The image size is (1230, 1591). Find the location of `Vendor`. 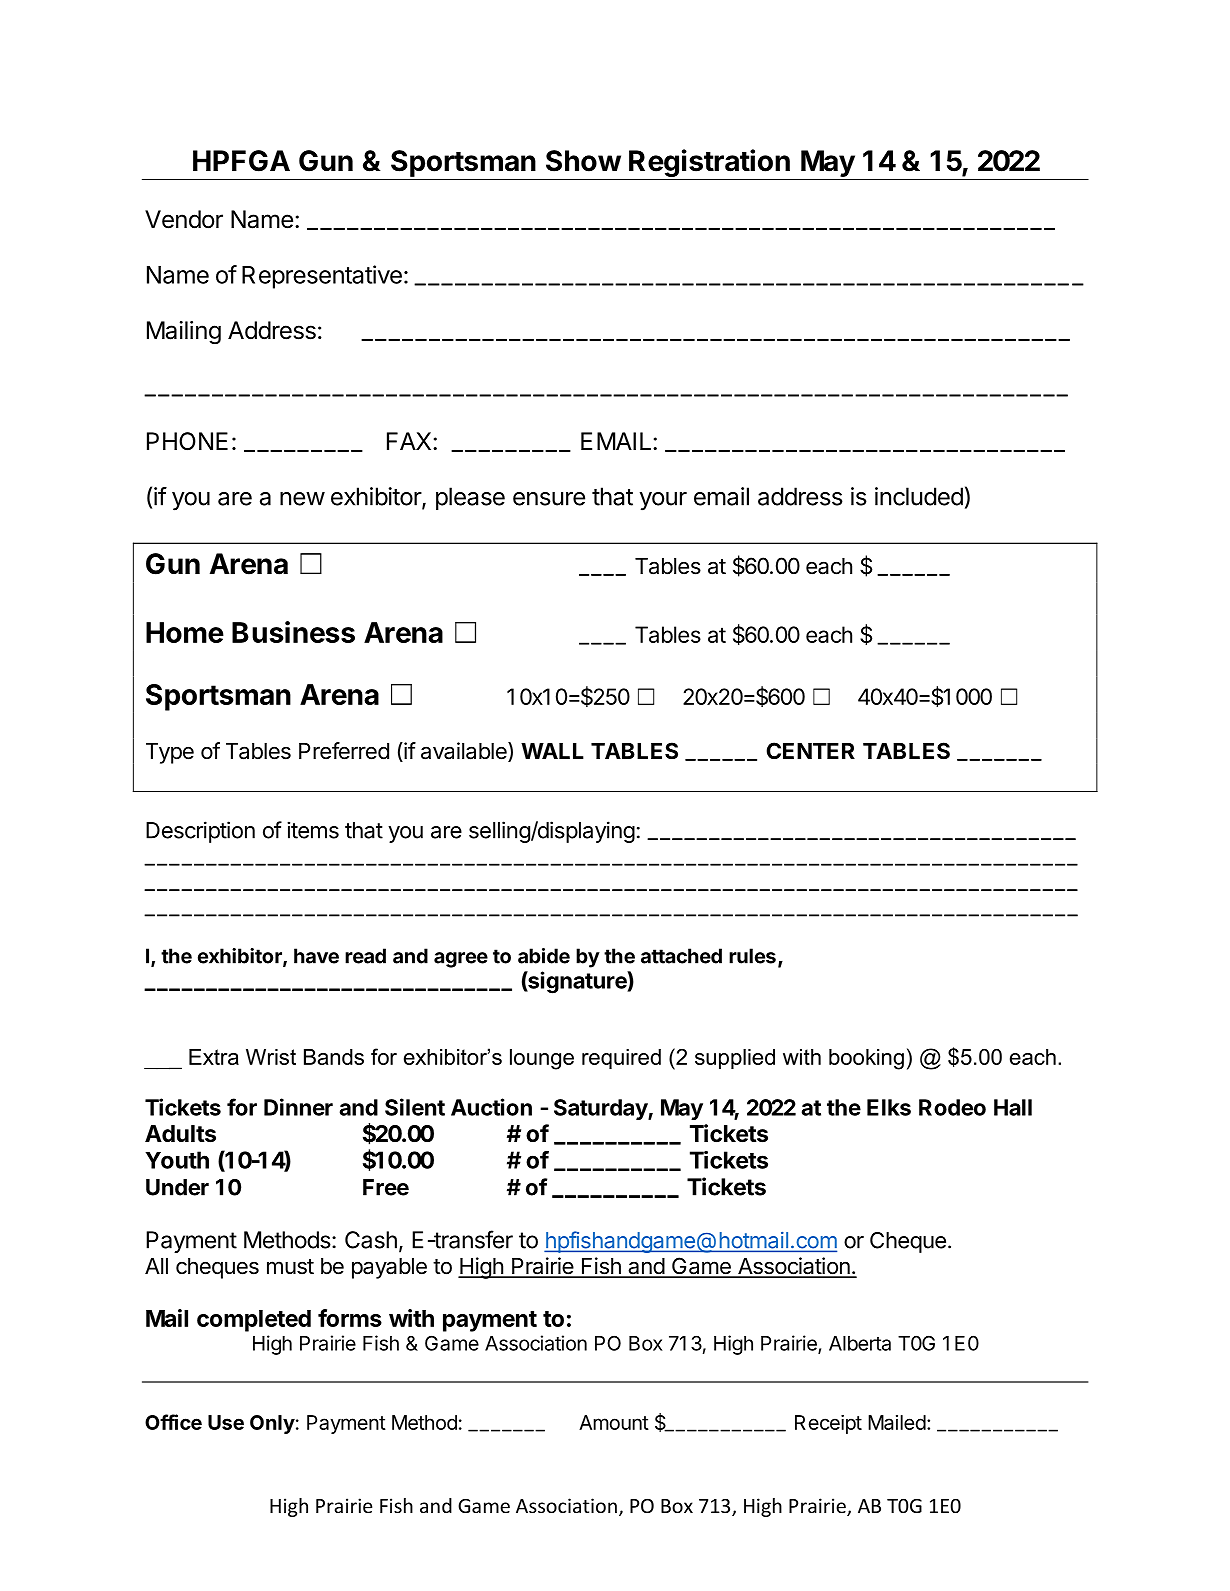

Vendor is located at coordinates (184, 219).
